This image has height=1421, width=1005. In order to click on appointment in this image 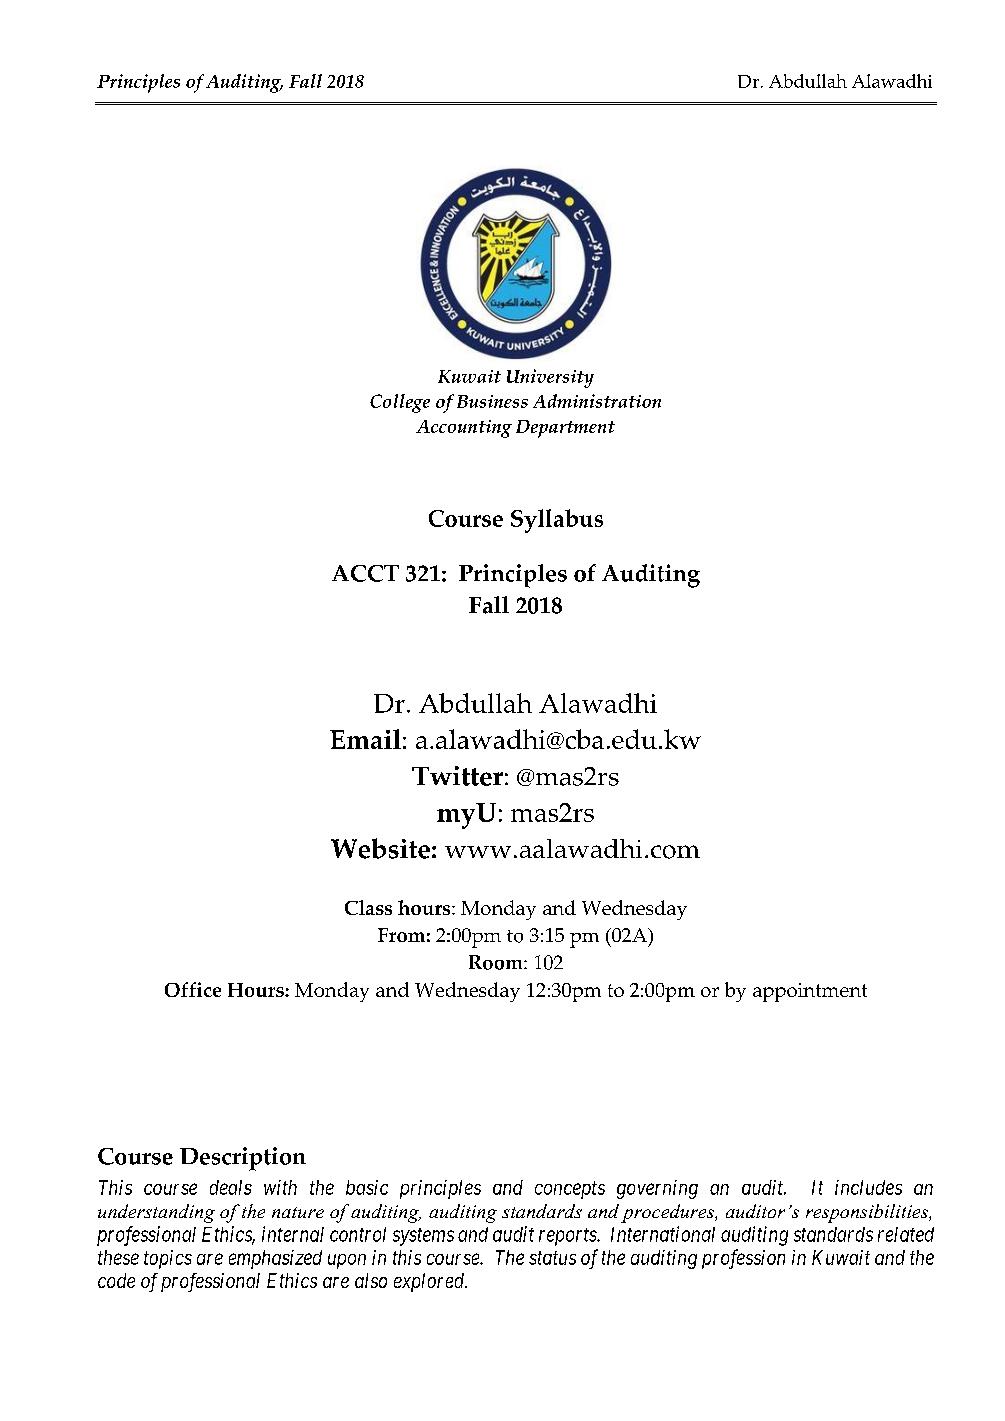, I will do `click(810, 992)`.
